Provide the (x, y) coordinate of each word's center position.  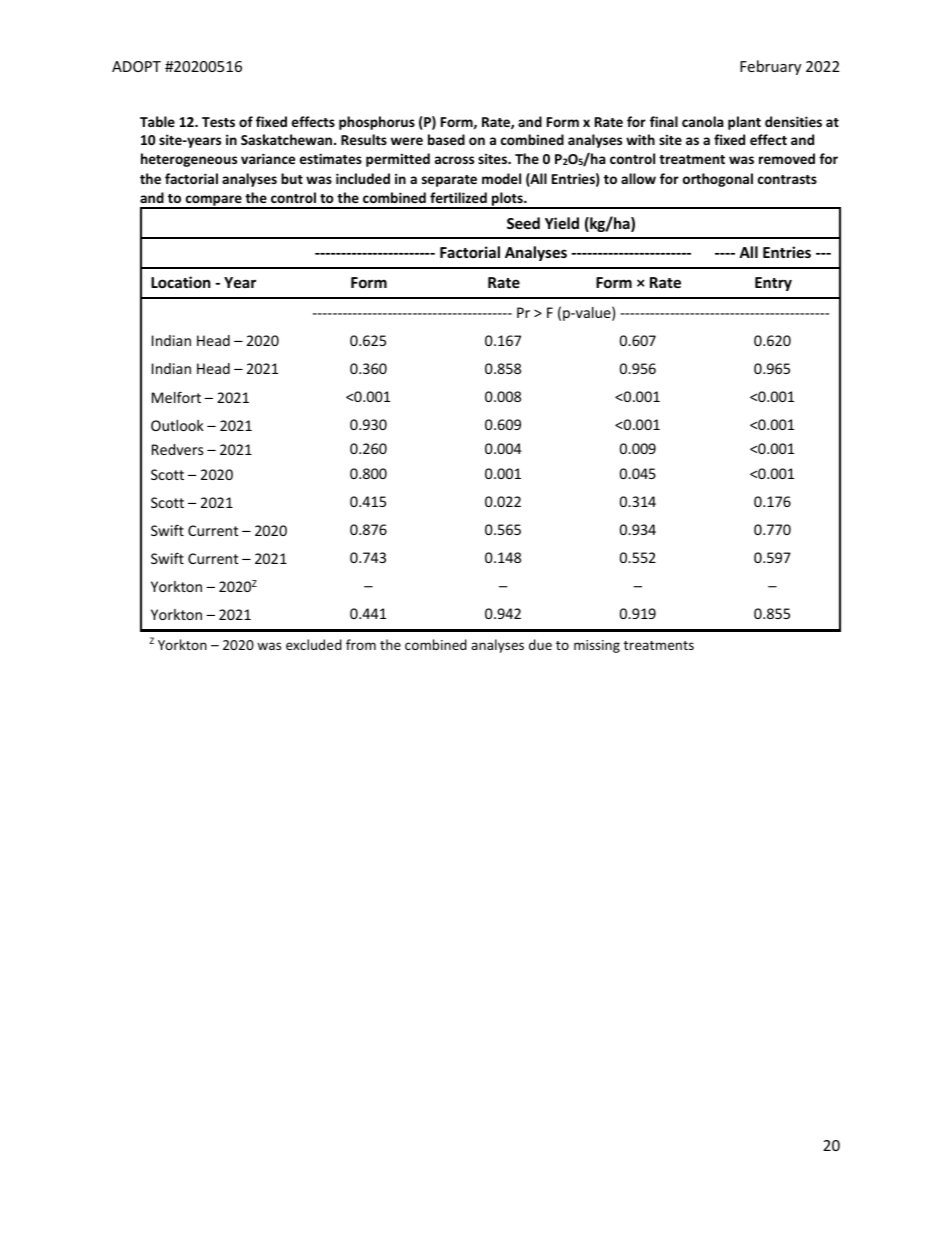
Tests (218, 122)
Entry (773, 284)
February (770, 67)
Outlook (177, 425)
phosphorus (377, 123)
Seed (523, 223)
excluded (314, 644)
